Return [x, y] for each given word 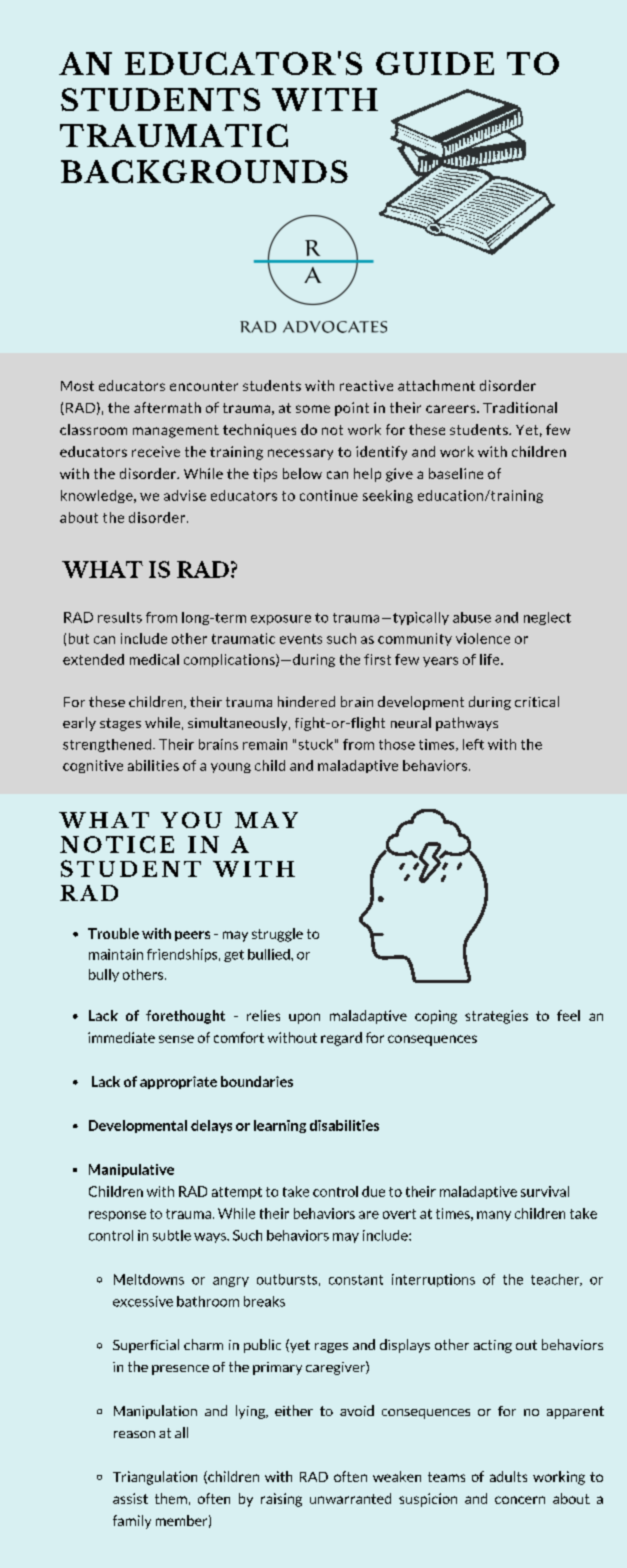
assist [130, 1498]
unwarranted [350, 1498]
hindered [306, 701]
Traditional [520, 407]
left [473, 744]
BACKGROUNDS [204, 171]
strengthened [107, 745]
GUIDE [435, 63]
